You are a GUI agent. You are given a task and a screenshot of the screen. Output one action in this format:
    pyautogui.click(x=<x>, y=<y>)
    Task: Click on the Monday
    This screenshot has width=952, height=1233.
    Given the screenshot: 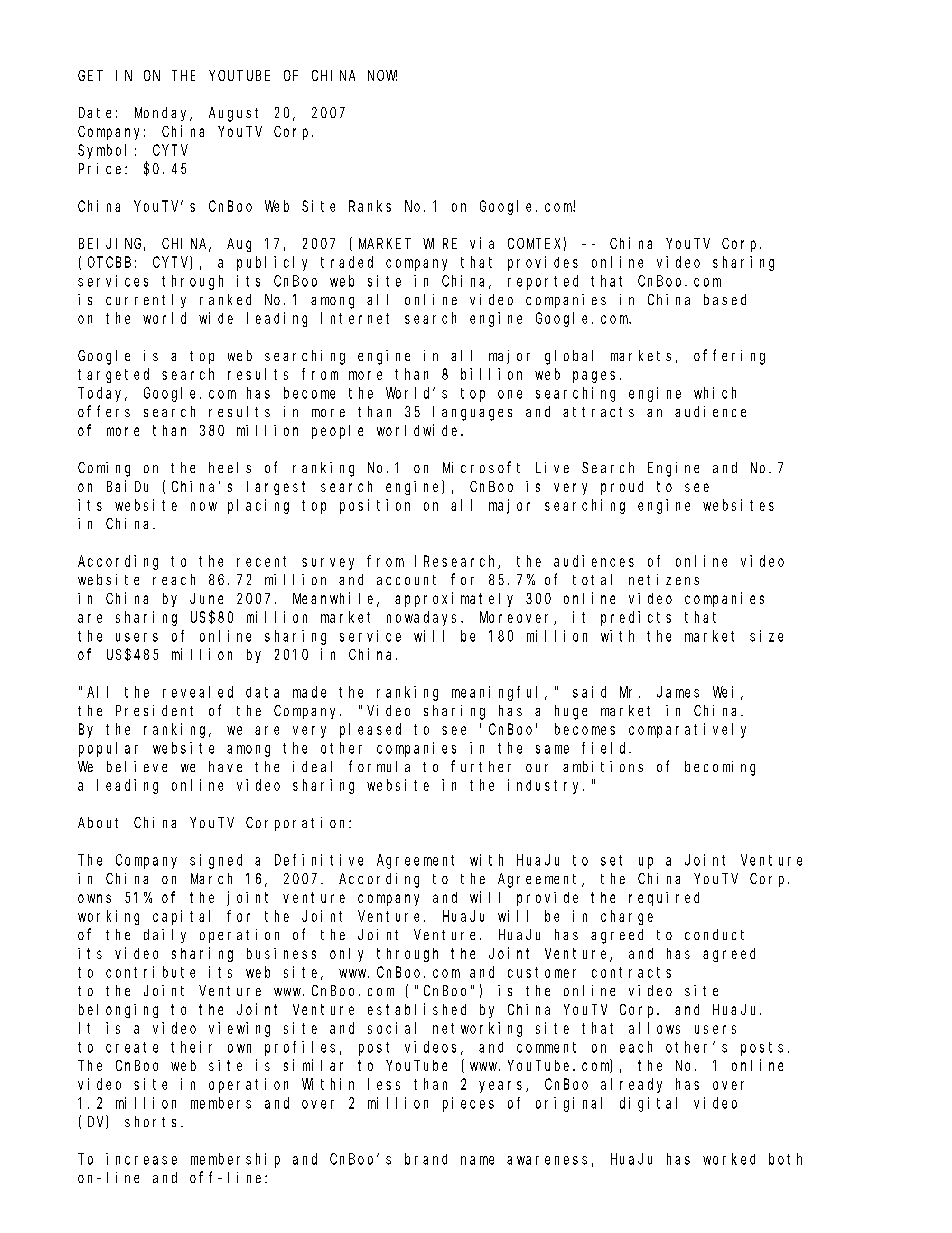 What is the action you would take?
    pyautogui.click(x=163, y=114)
